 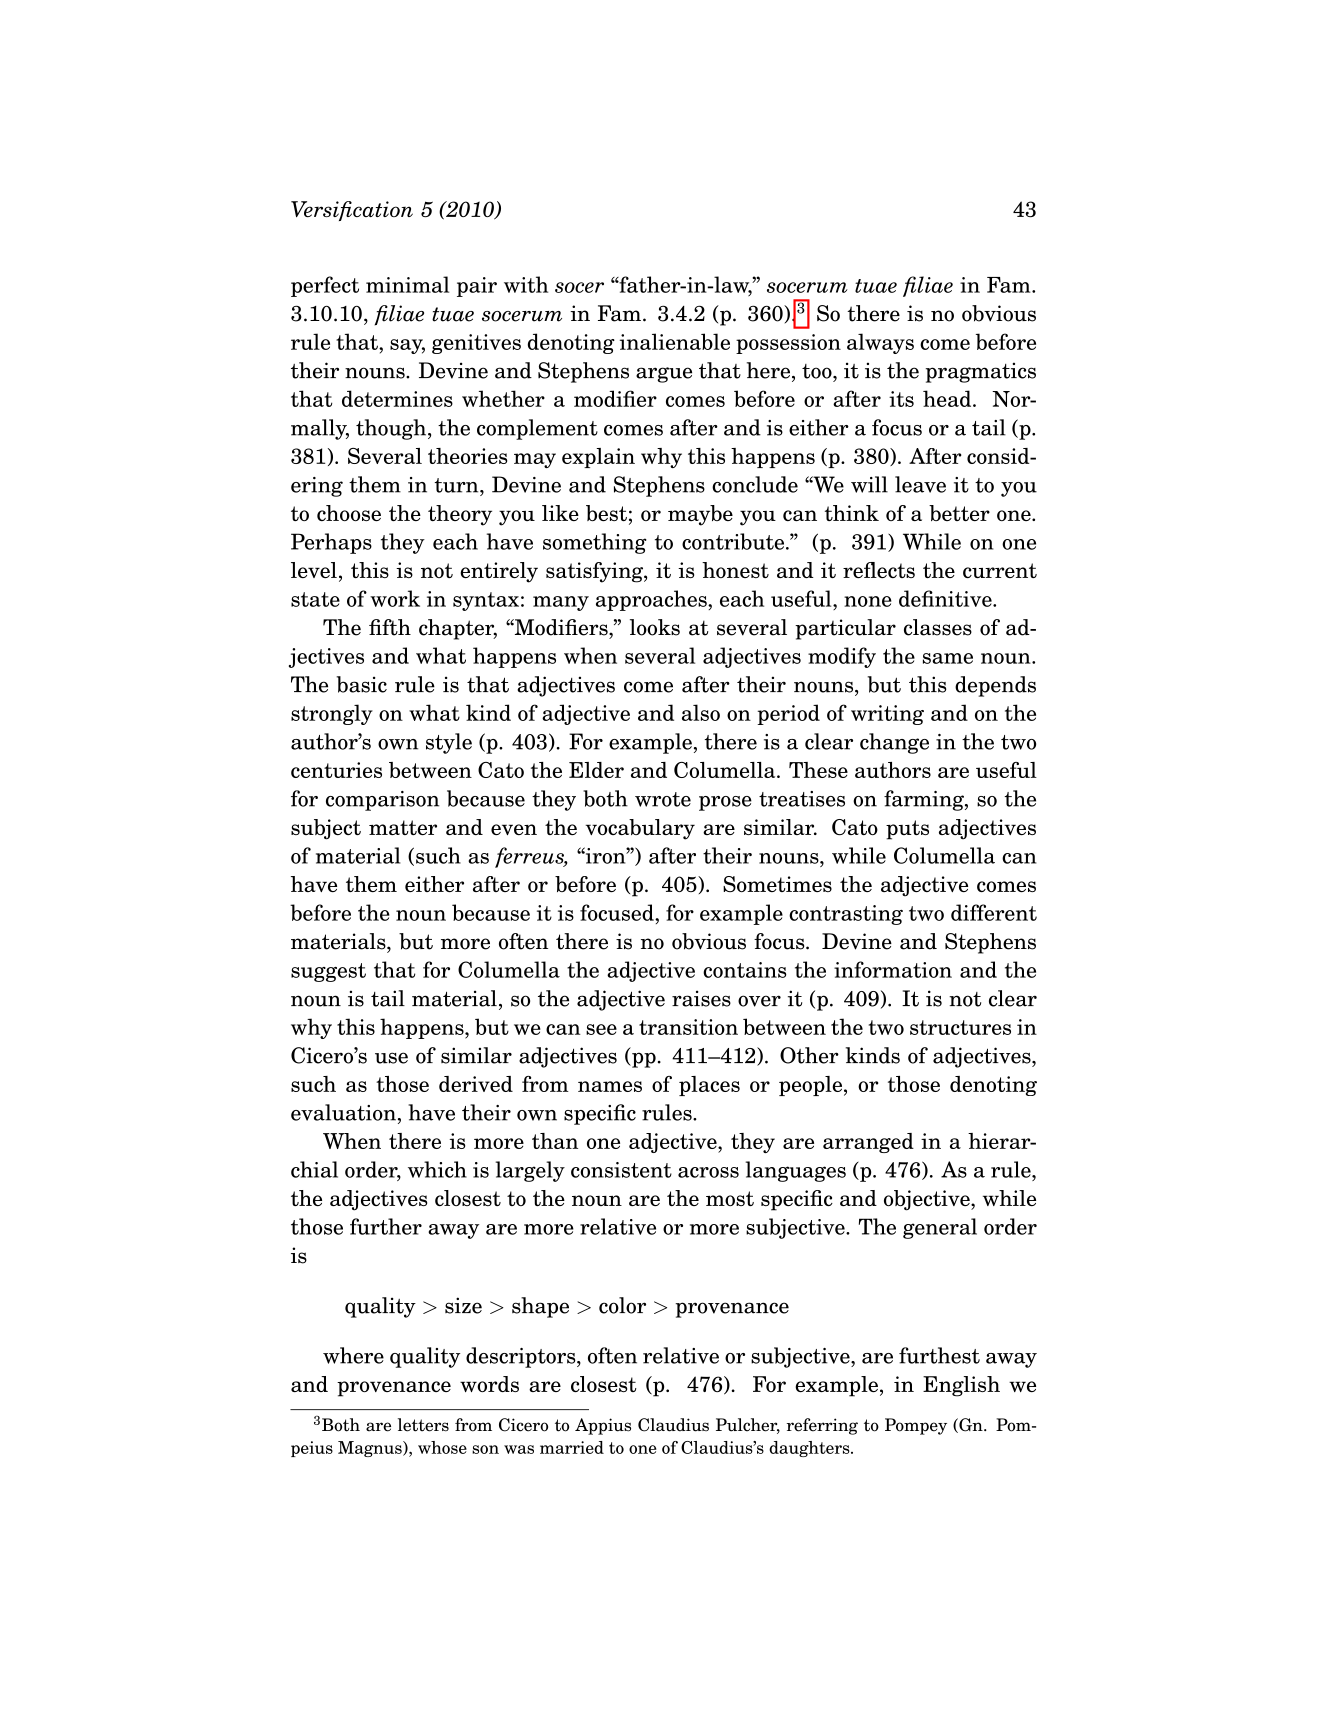 What do you see at coordinates (907, 830) in the document?
I see `puts` at bounding box center [907, 830].
